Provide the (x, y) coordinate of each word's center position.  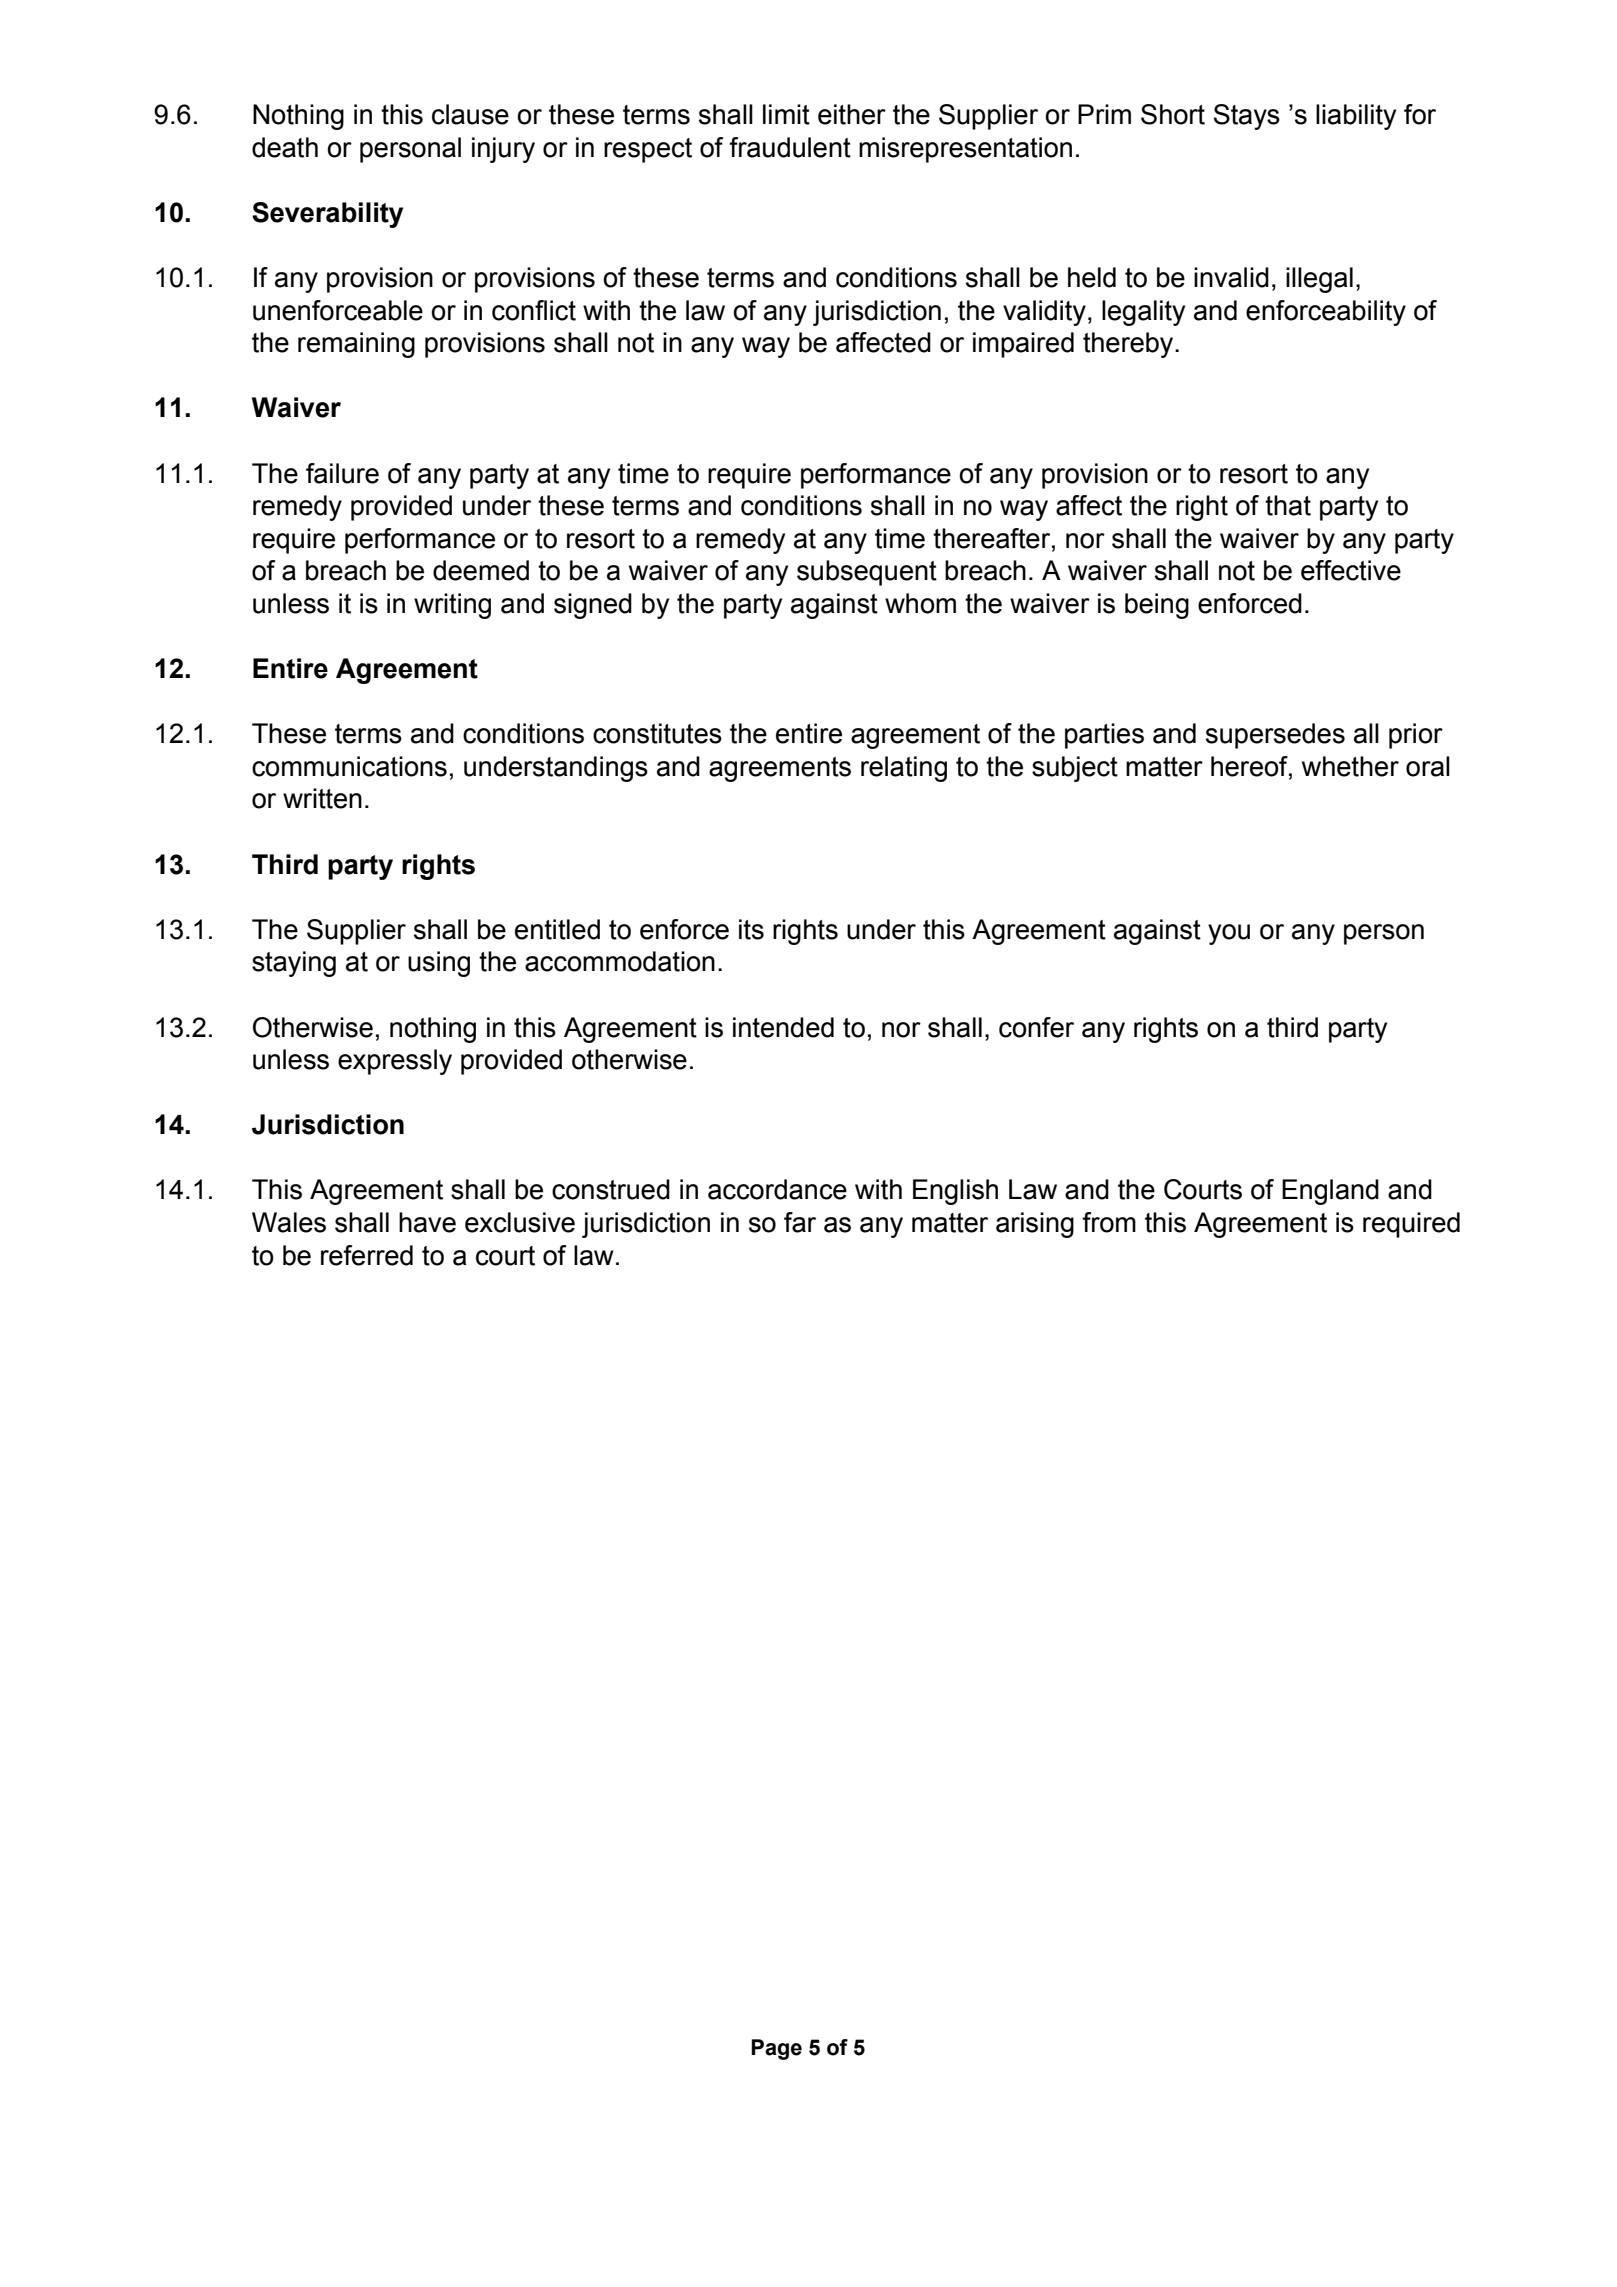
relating (904, 769)
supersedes (1275, 736)
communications (349, 766)
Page (776, 2049)
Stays (1247, 117)
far (800, 1222)
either (852, 114)
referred (367, 1255)
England (1330, 1192)
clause (470, 114)
